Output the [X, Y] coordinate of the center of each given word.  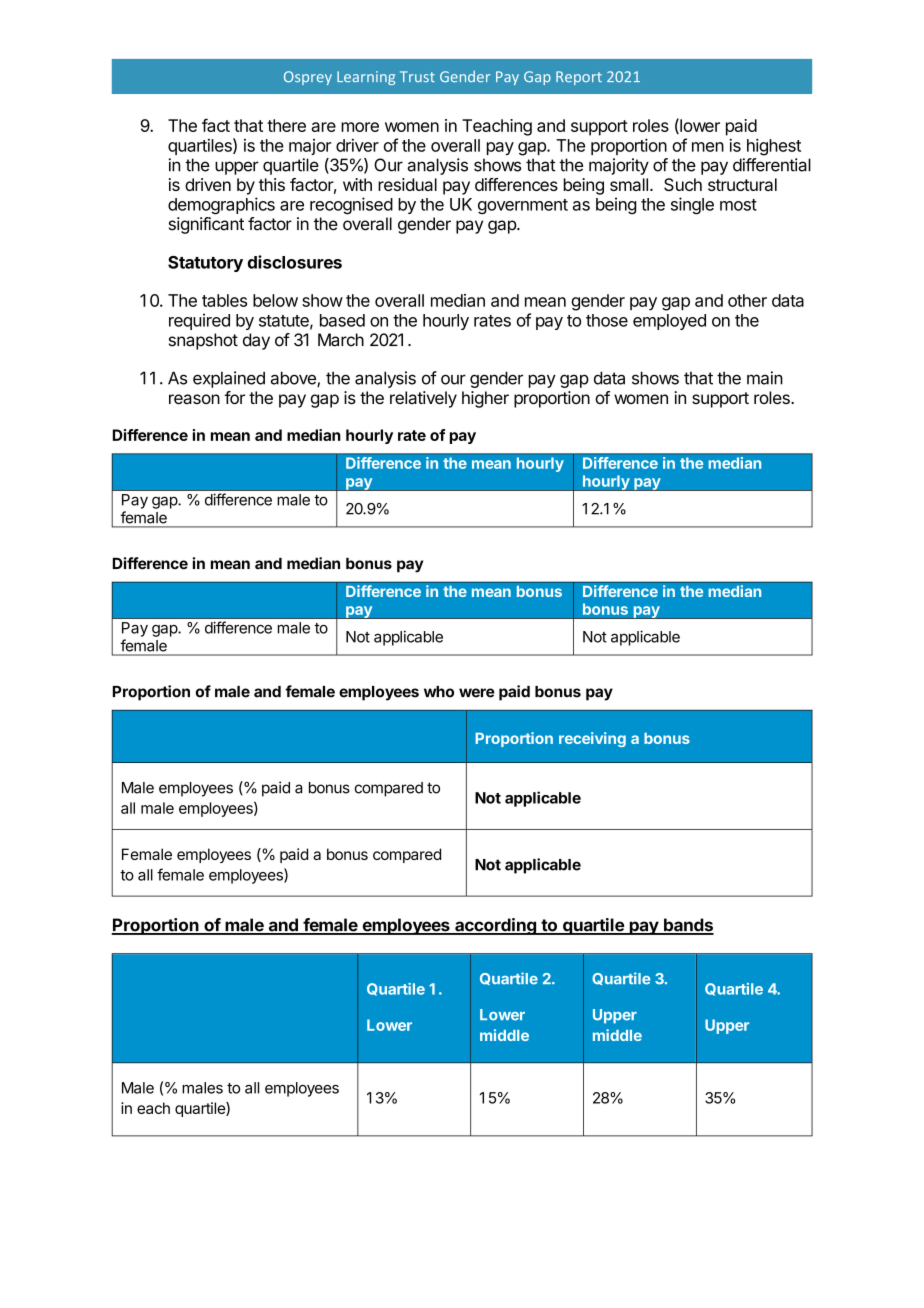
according [495, 926]
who [439, 692]
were [477, 693]
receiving [592, 739]
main [765, 378]
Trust [417, 76]
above [294, 379]
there [286, 125]
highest [774, 147]
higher [485, 399]
